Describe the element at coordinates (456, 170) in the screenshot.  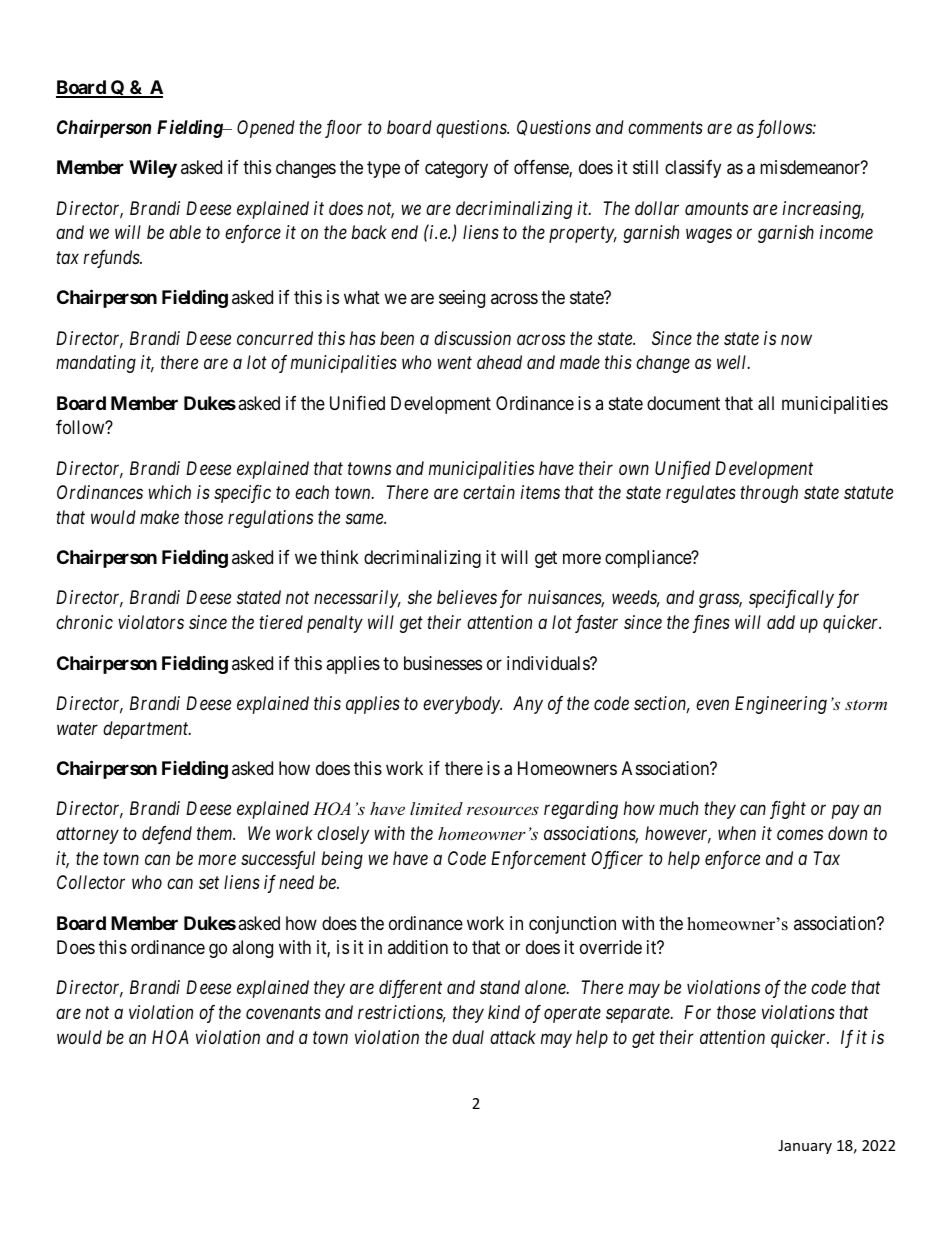
I see `category` at that location.
